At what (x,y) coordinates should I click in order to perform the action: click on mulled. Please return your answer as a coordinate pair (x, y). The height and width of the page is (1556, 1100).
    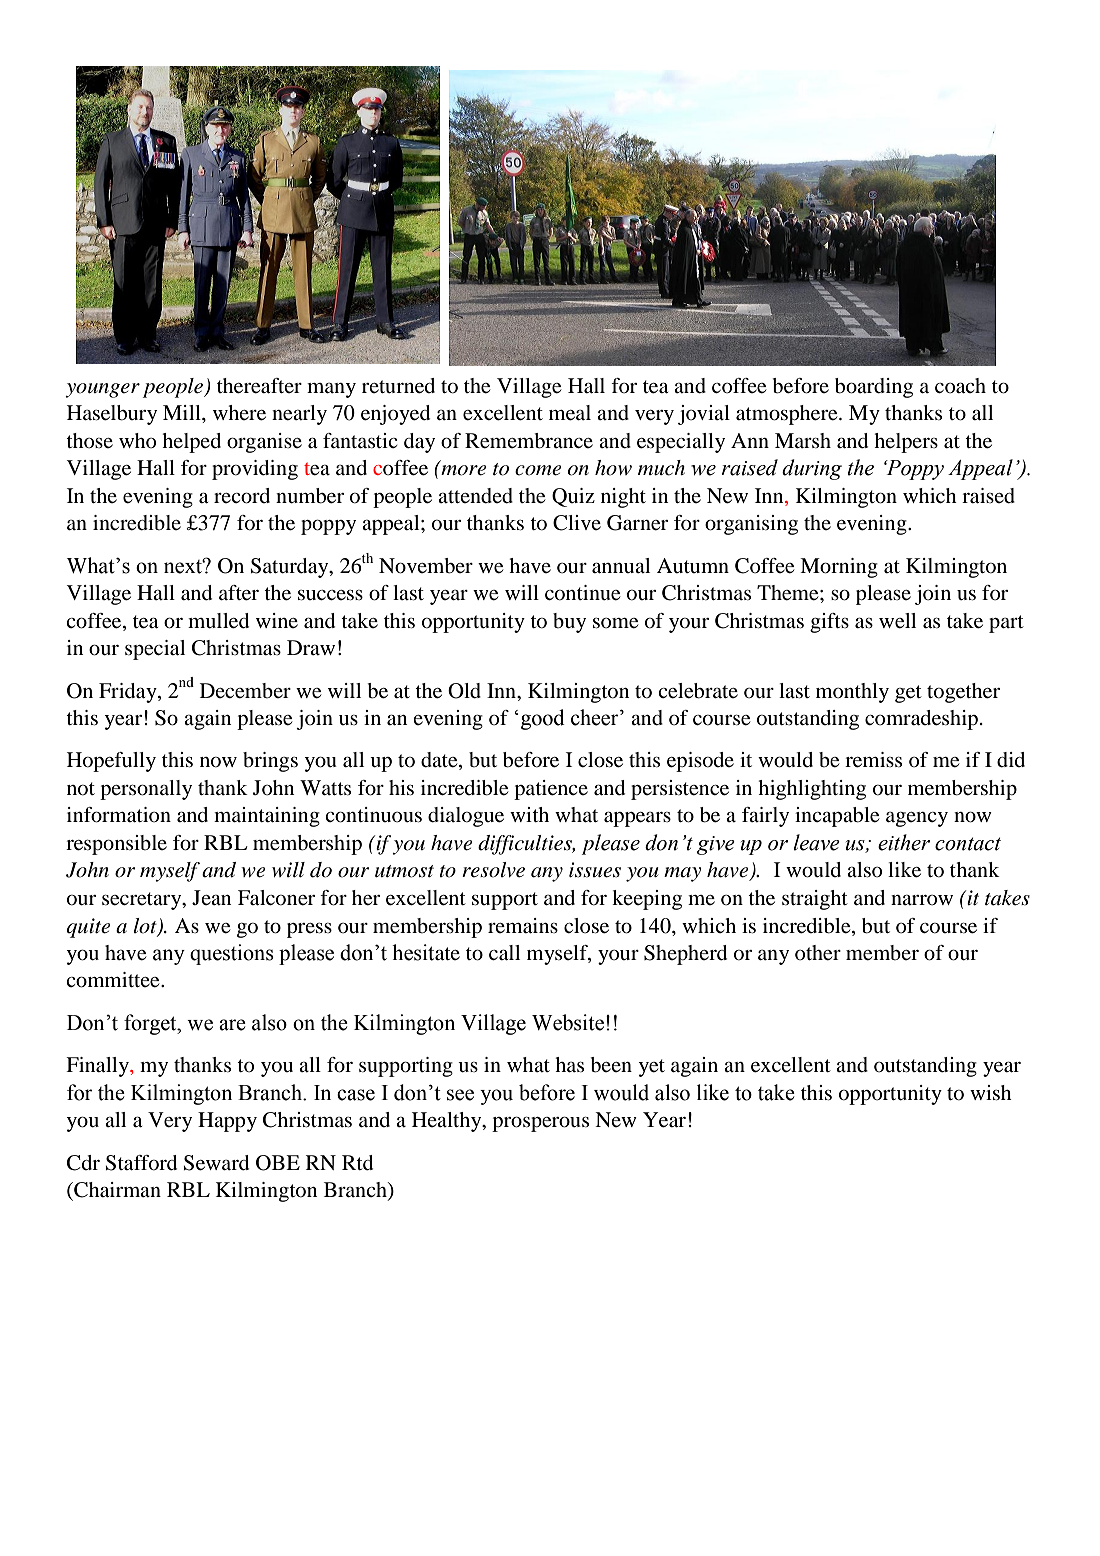
    Looking at the image, I should click on (218, 621).
